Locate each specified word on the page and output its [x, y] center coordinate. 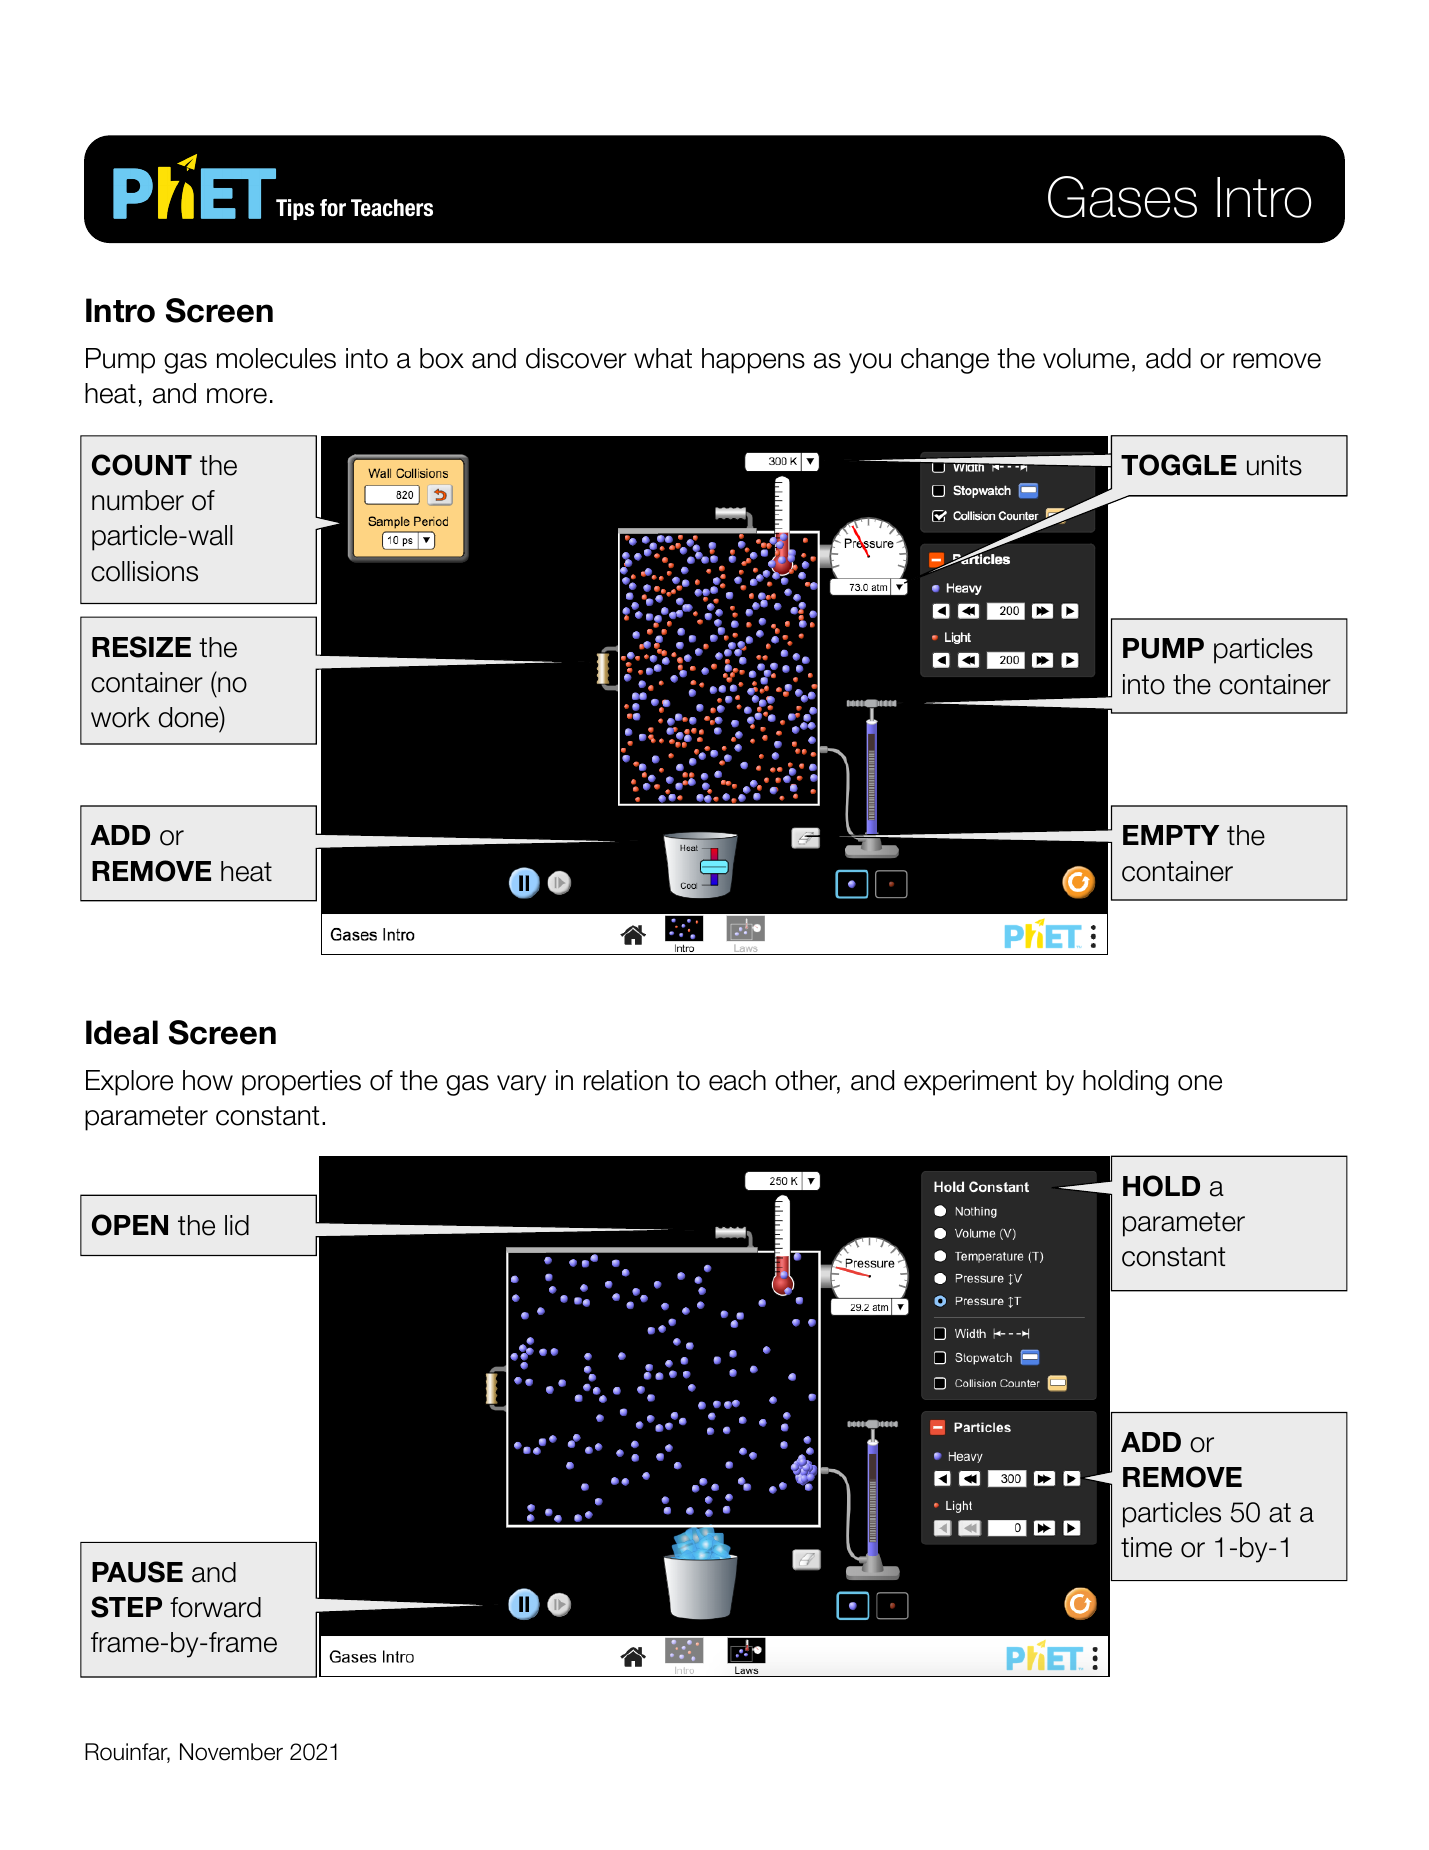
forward [215, 1607]
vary [521, 1085]
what [663, 358]
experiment [970, 1083]
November [231, 1752]
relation [626, 1080]
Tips [295, 209]
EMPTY [1171, 835]
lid [237, 1225]
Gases [1122, 197]
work [120, 717]
